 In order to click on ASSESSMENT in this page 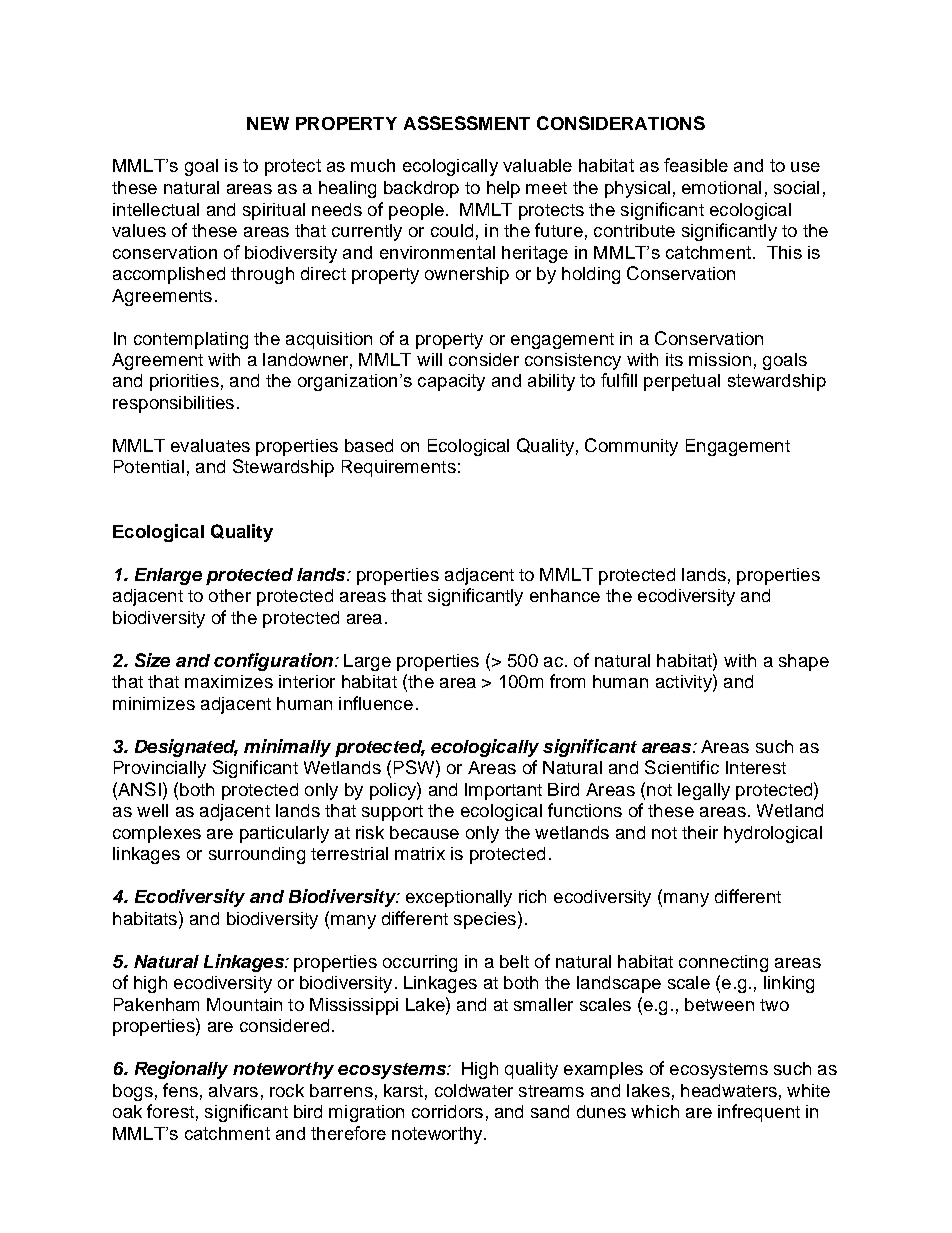, I will do `click(467, 123)`.
